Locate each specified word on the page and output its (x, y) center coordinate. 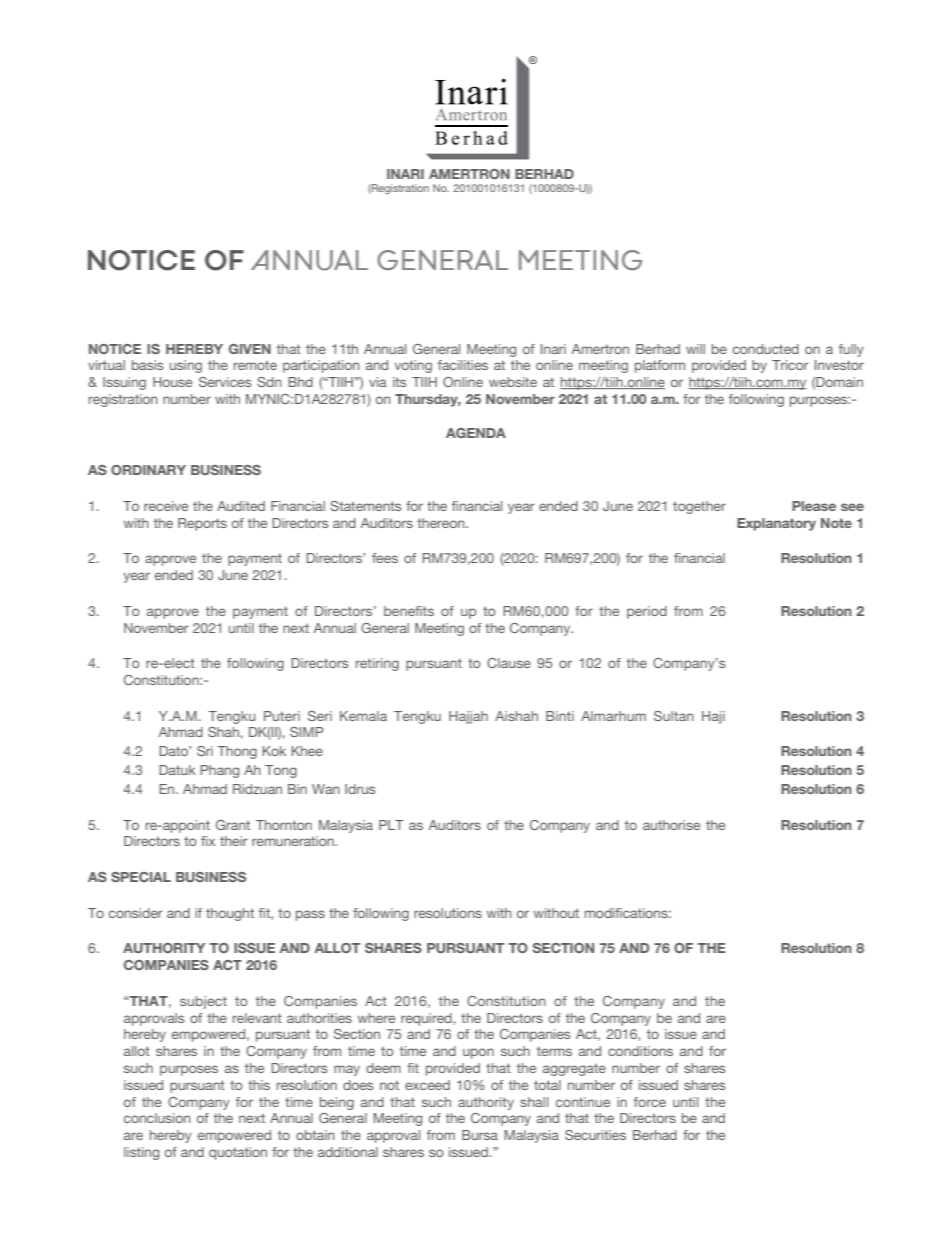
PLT (391, 825)
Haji (713, 717)
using (186, 366)
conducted (766, 349)
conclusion (157, 1118)
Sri (205, 751)
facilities (463, 365)
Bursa (480, 1135)
